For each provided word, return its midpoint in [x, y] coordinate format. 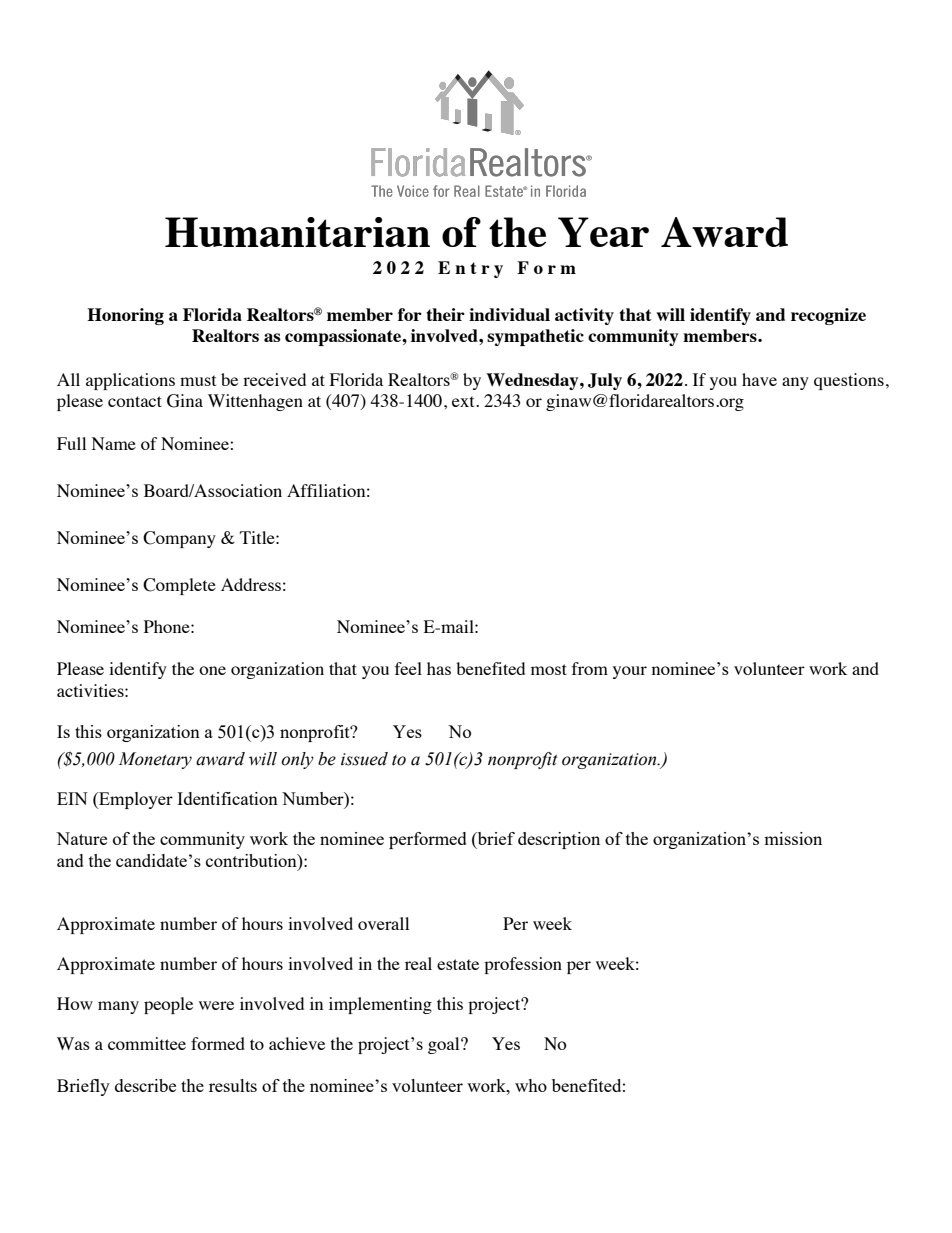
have [759, 379]
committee [147, 1043]
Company [179, 539]
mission [793, 838]
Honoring [125, 316]
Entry [470, 269]
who [531, 1085]
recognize [828, 316]
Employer [135, 800]
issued [364, 759]
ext [464, 401]
